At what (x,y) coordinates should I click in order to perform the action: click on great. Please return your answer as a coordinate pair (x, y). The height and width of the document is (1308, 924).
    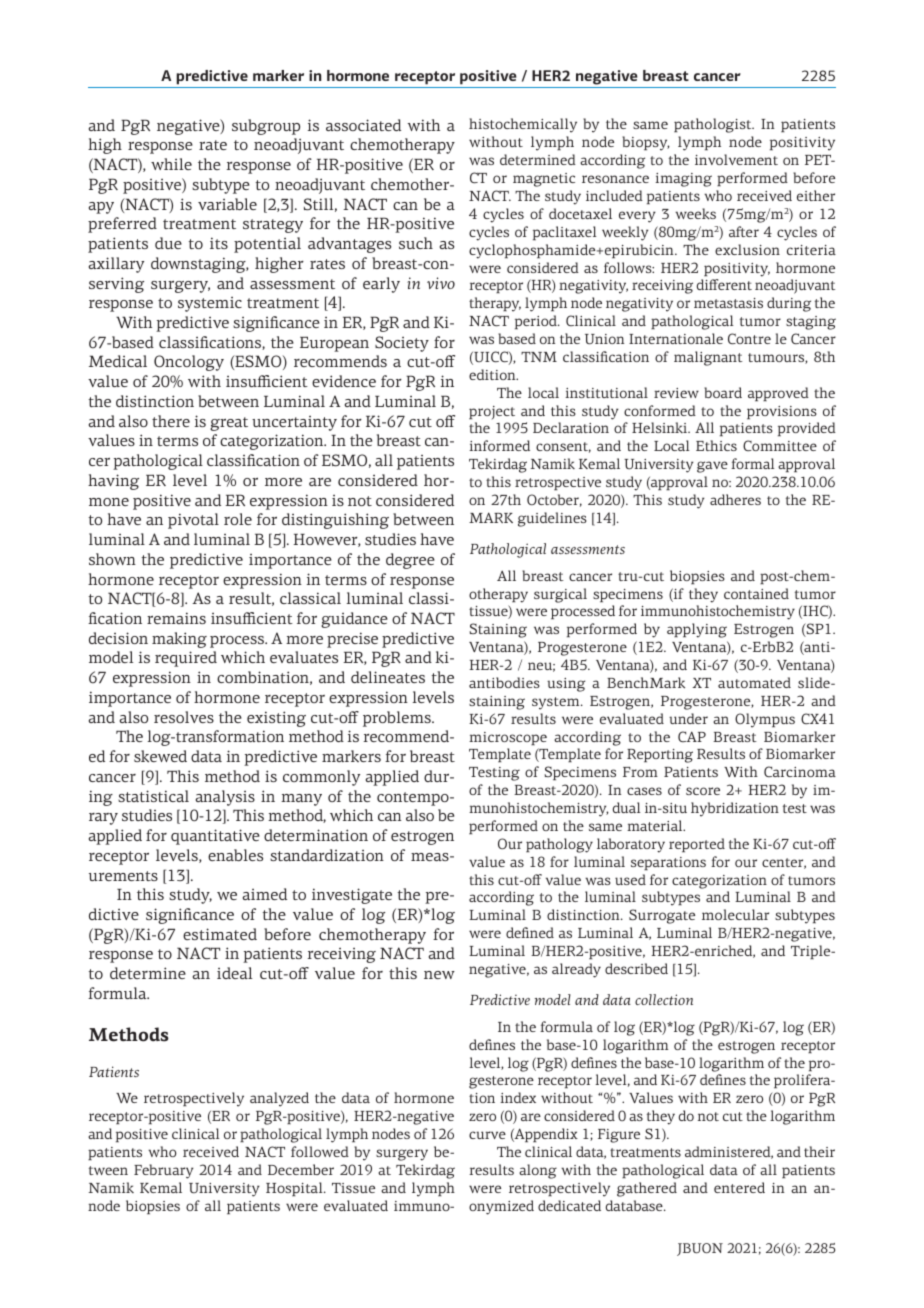
    Looking at the image, I should click on (229, 424).
